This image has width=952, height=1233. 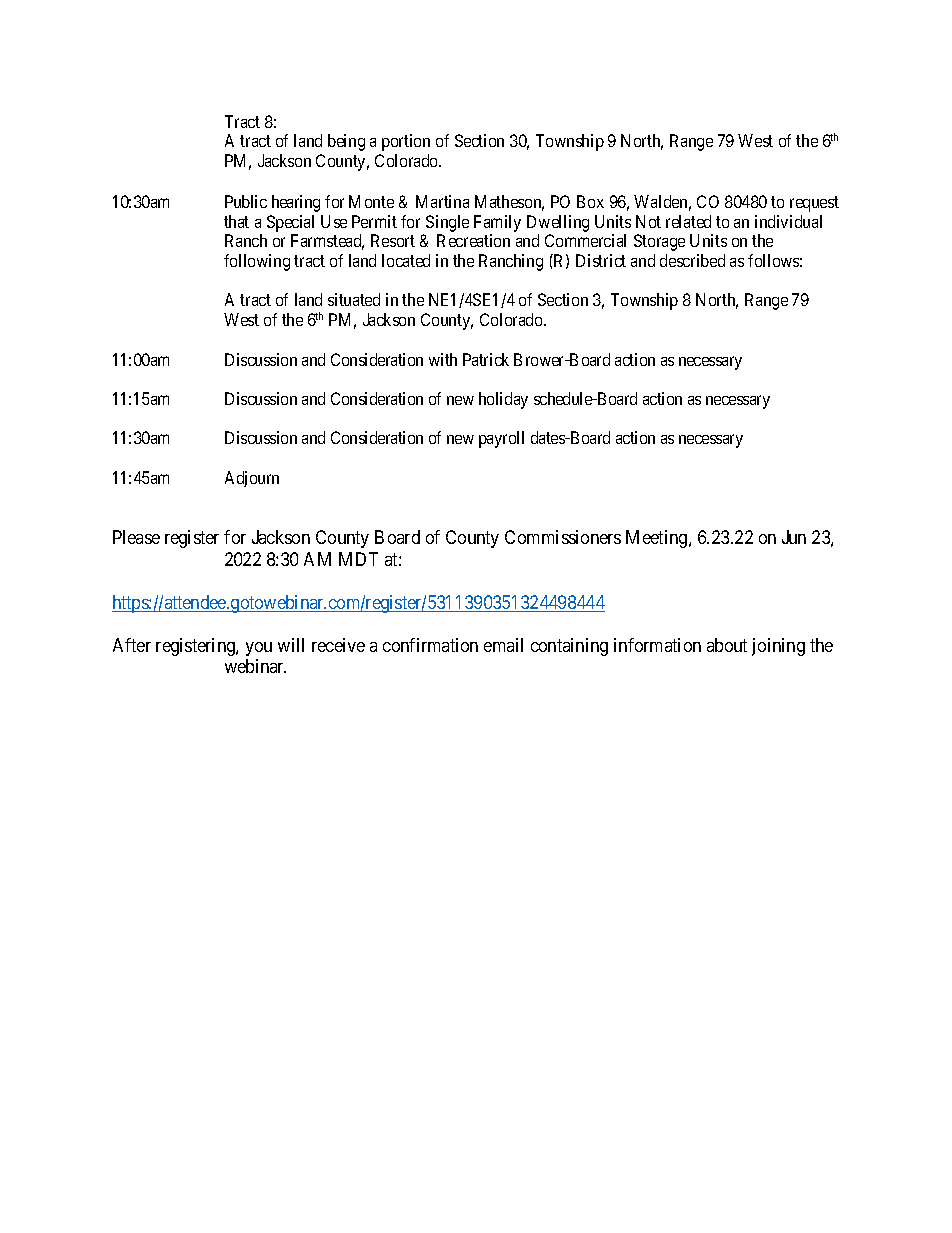 I want to click on with, so click(x=443, y=359).
